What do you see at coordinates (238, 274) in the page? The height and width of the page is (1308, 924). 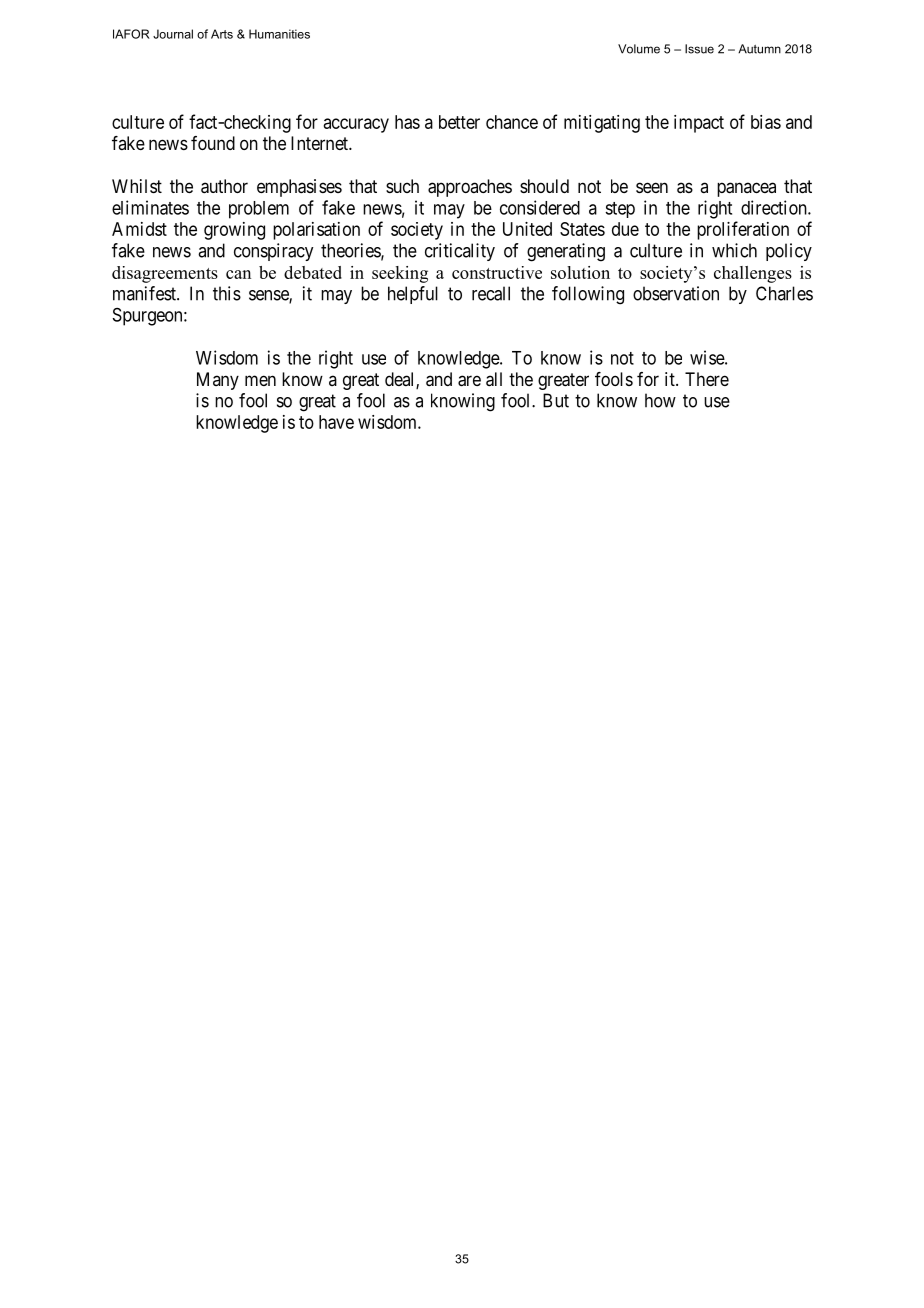 I see `can` at bounding box center [238, 274].
